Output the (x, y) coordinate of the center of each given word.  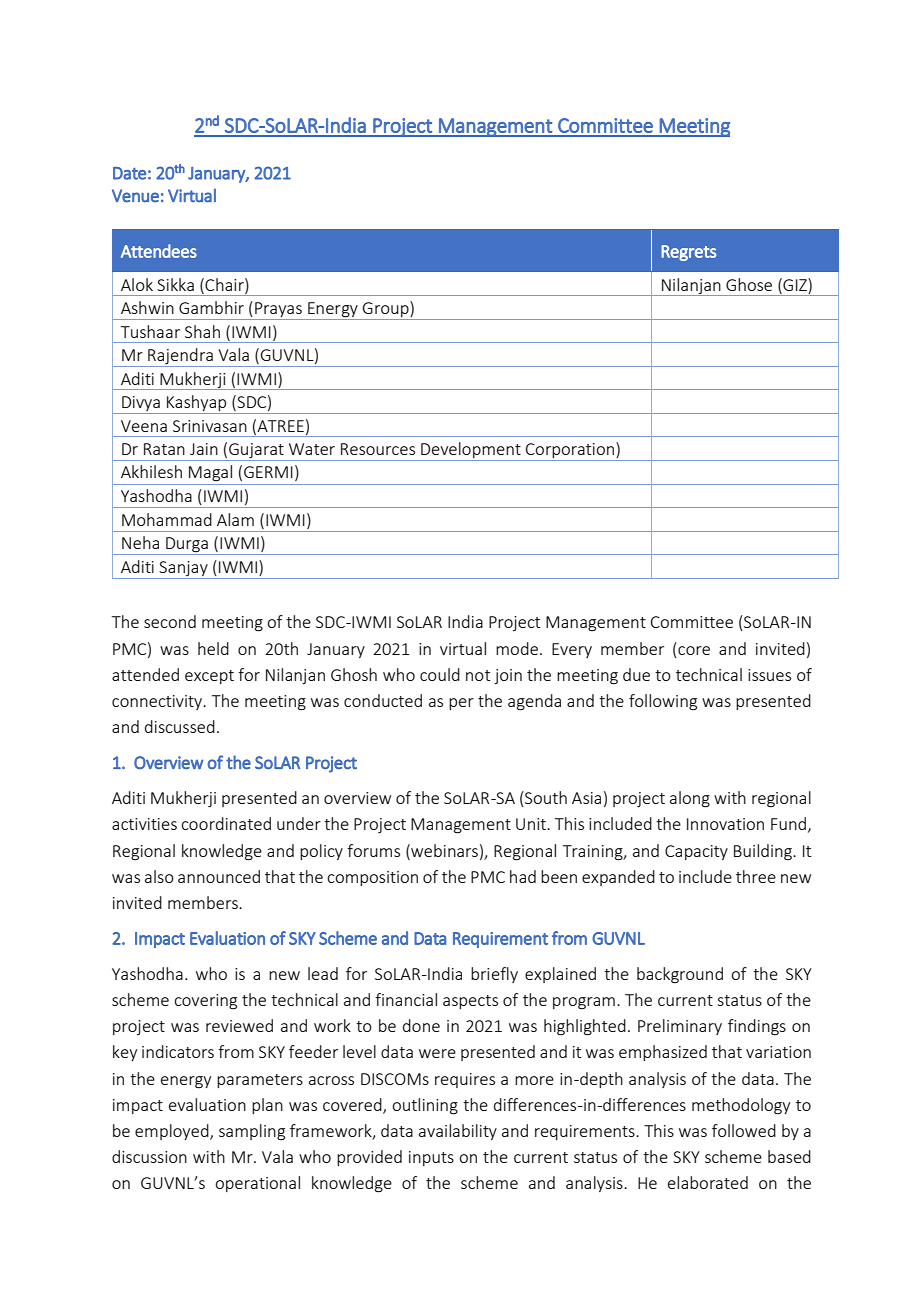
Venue (135, 196)
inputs (431, 1158)
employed (173, 1132)
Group (386, 310)
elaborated (708, 1182)
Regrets (688, 253)
